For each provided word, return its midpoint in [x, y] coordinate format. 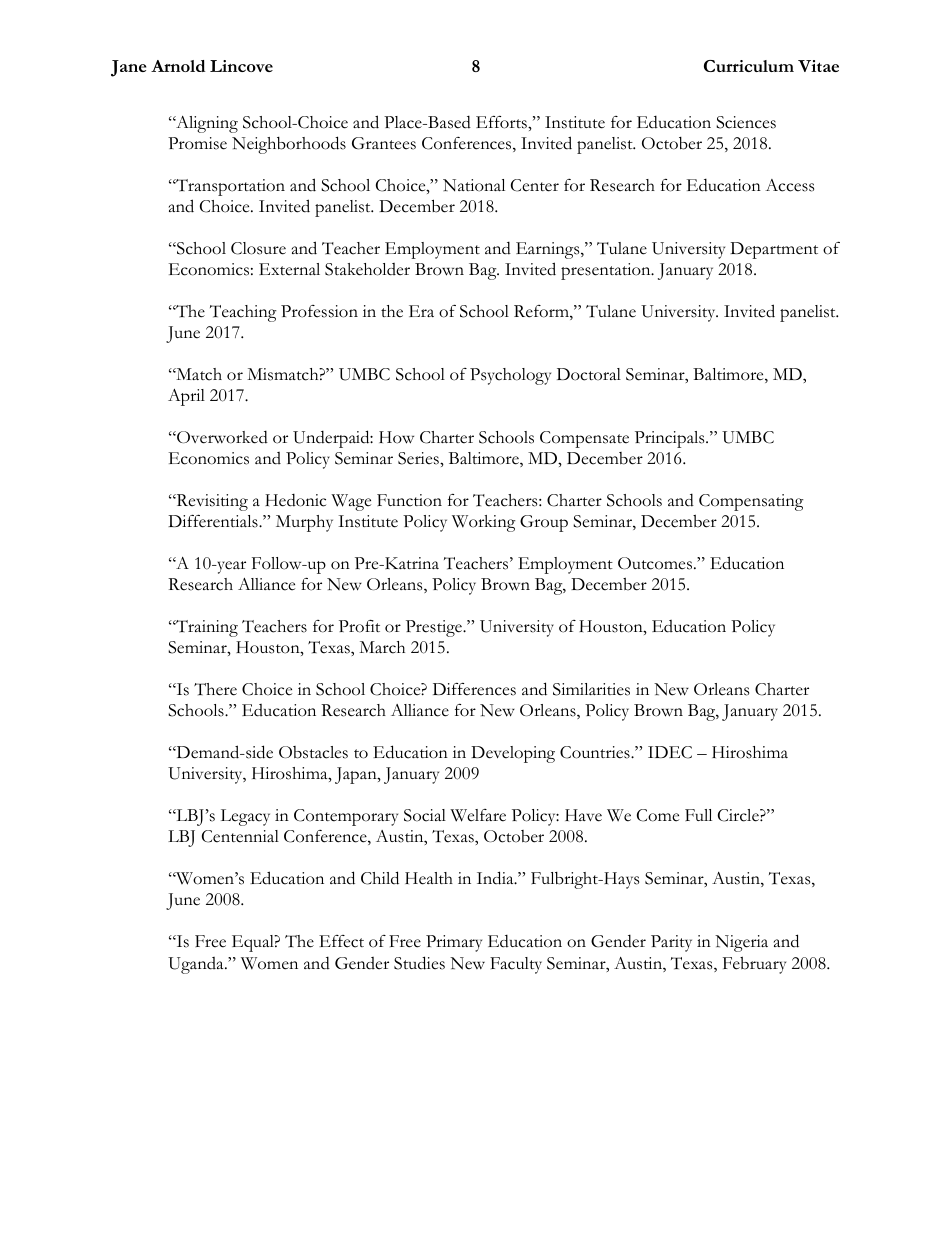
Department [774, 250]
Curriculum [749, 66]
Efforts [502, 122]
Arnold [178, 66]
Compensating [751, 502]
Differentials [214, 521]
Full [698, 815]
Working [484, 523]
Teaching [243, 313]
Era [421, 311]
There [215, 689]
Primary [454, 943]
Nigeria [741, 943]
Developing [513, 754]
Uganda [197, 965]
